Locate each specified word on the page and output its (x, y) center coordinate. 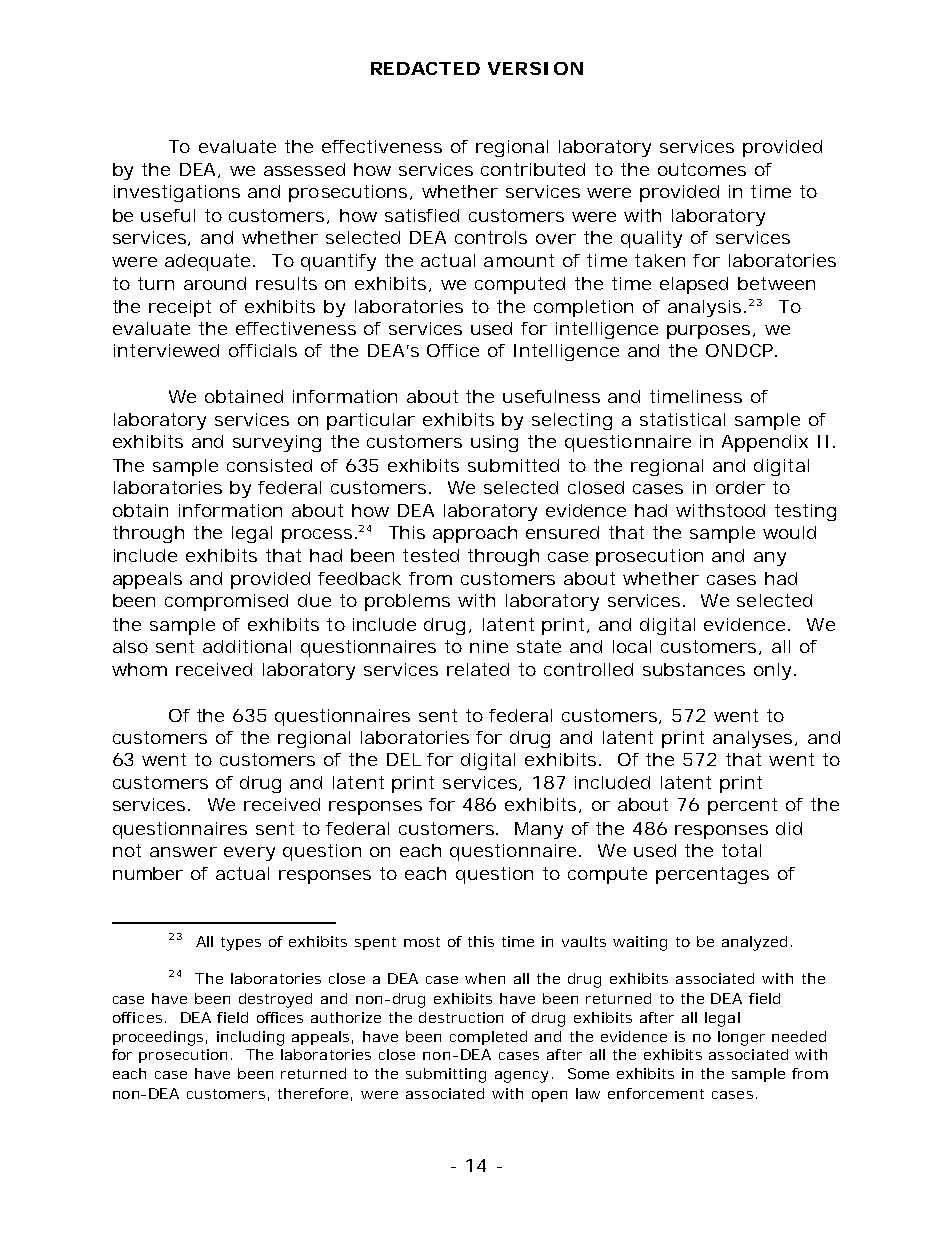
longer (741, 1038)
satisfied (422, 215)
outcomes (702, 169)
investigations (177, 193)
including (250, 1038)
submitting (446, 1075)
